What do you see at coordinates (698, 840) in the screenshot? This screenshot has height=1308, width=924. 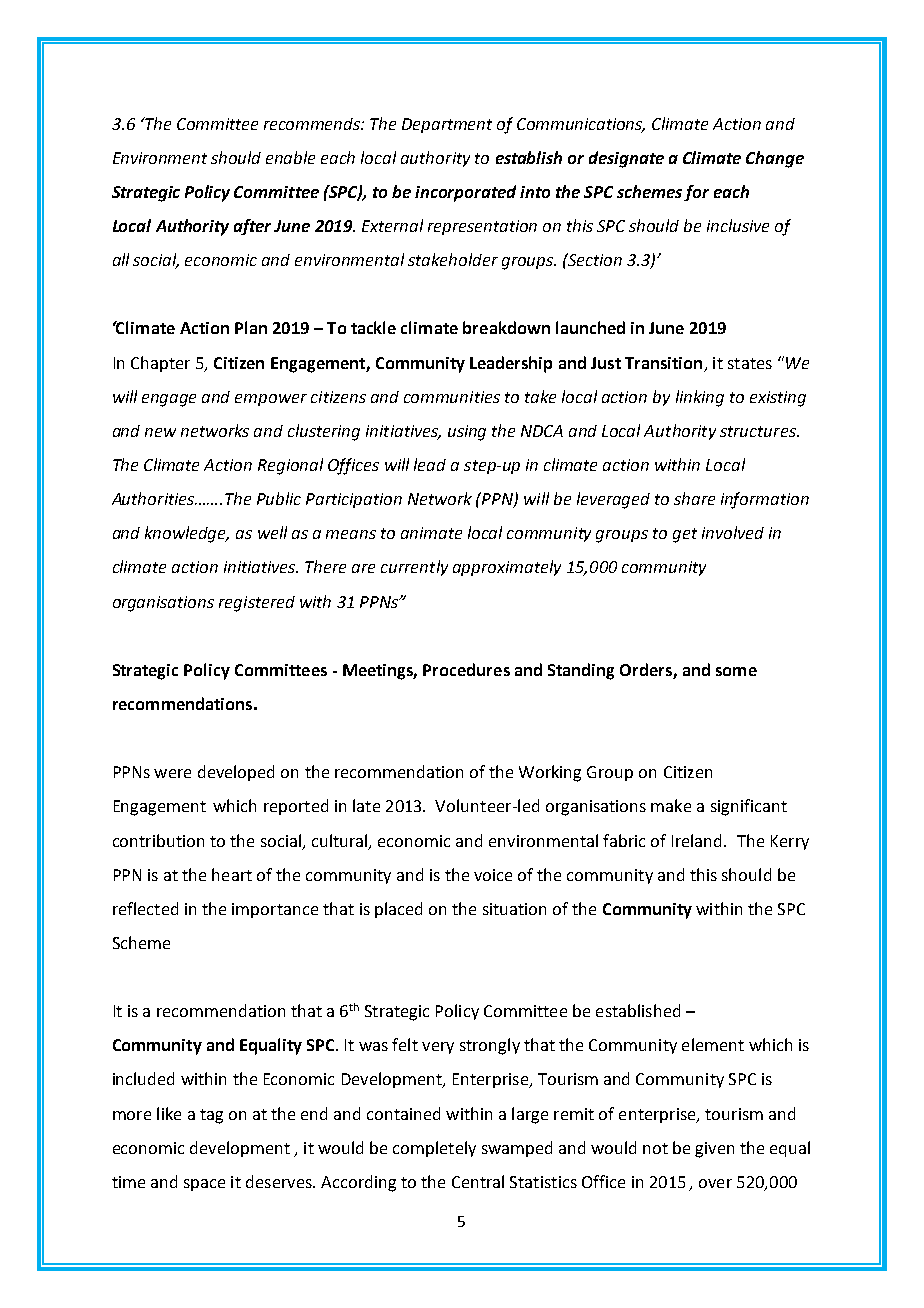 I see `Ireland` at bounding box center [698, 840].
